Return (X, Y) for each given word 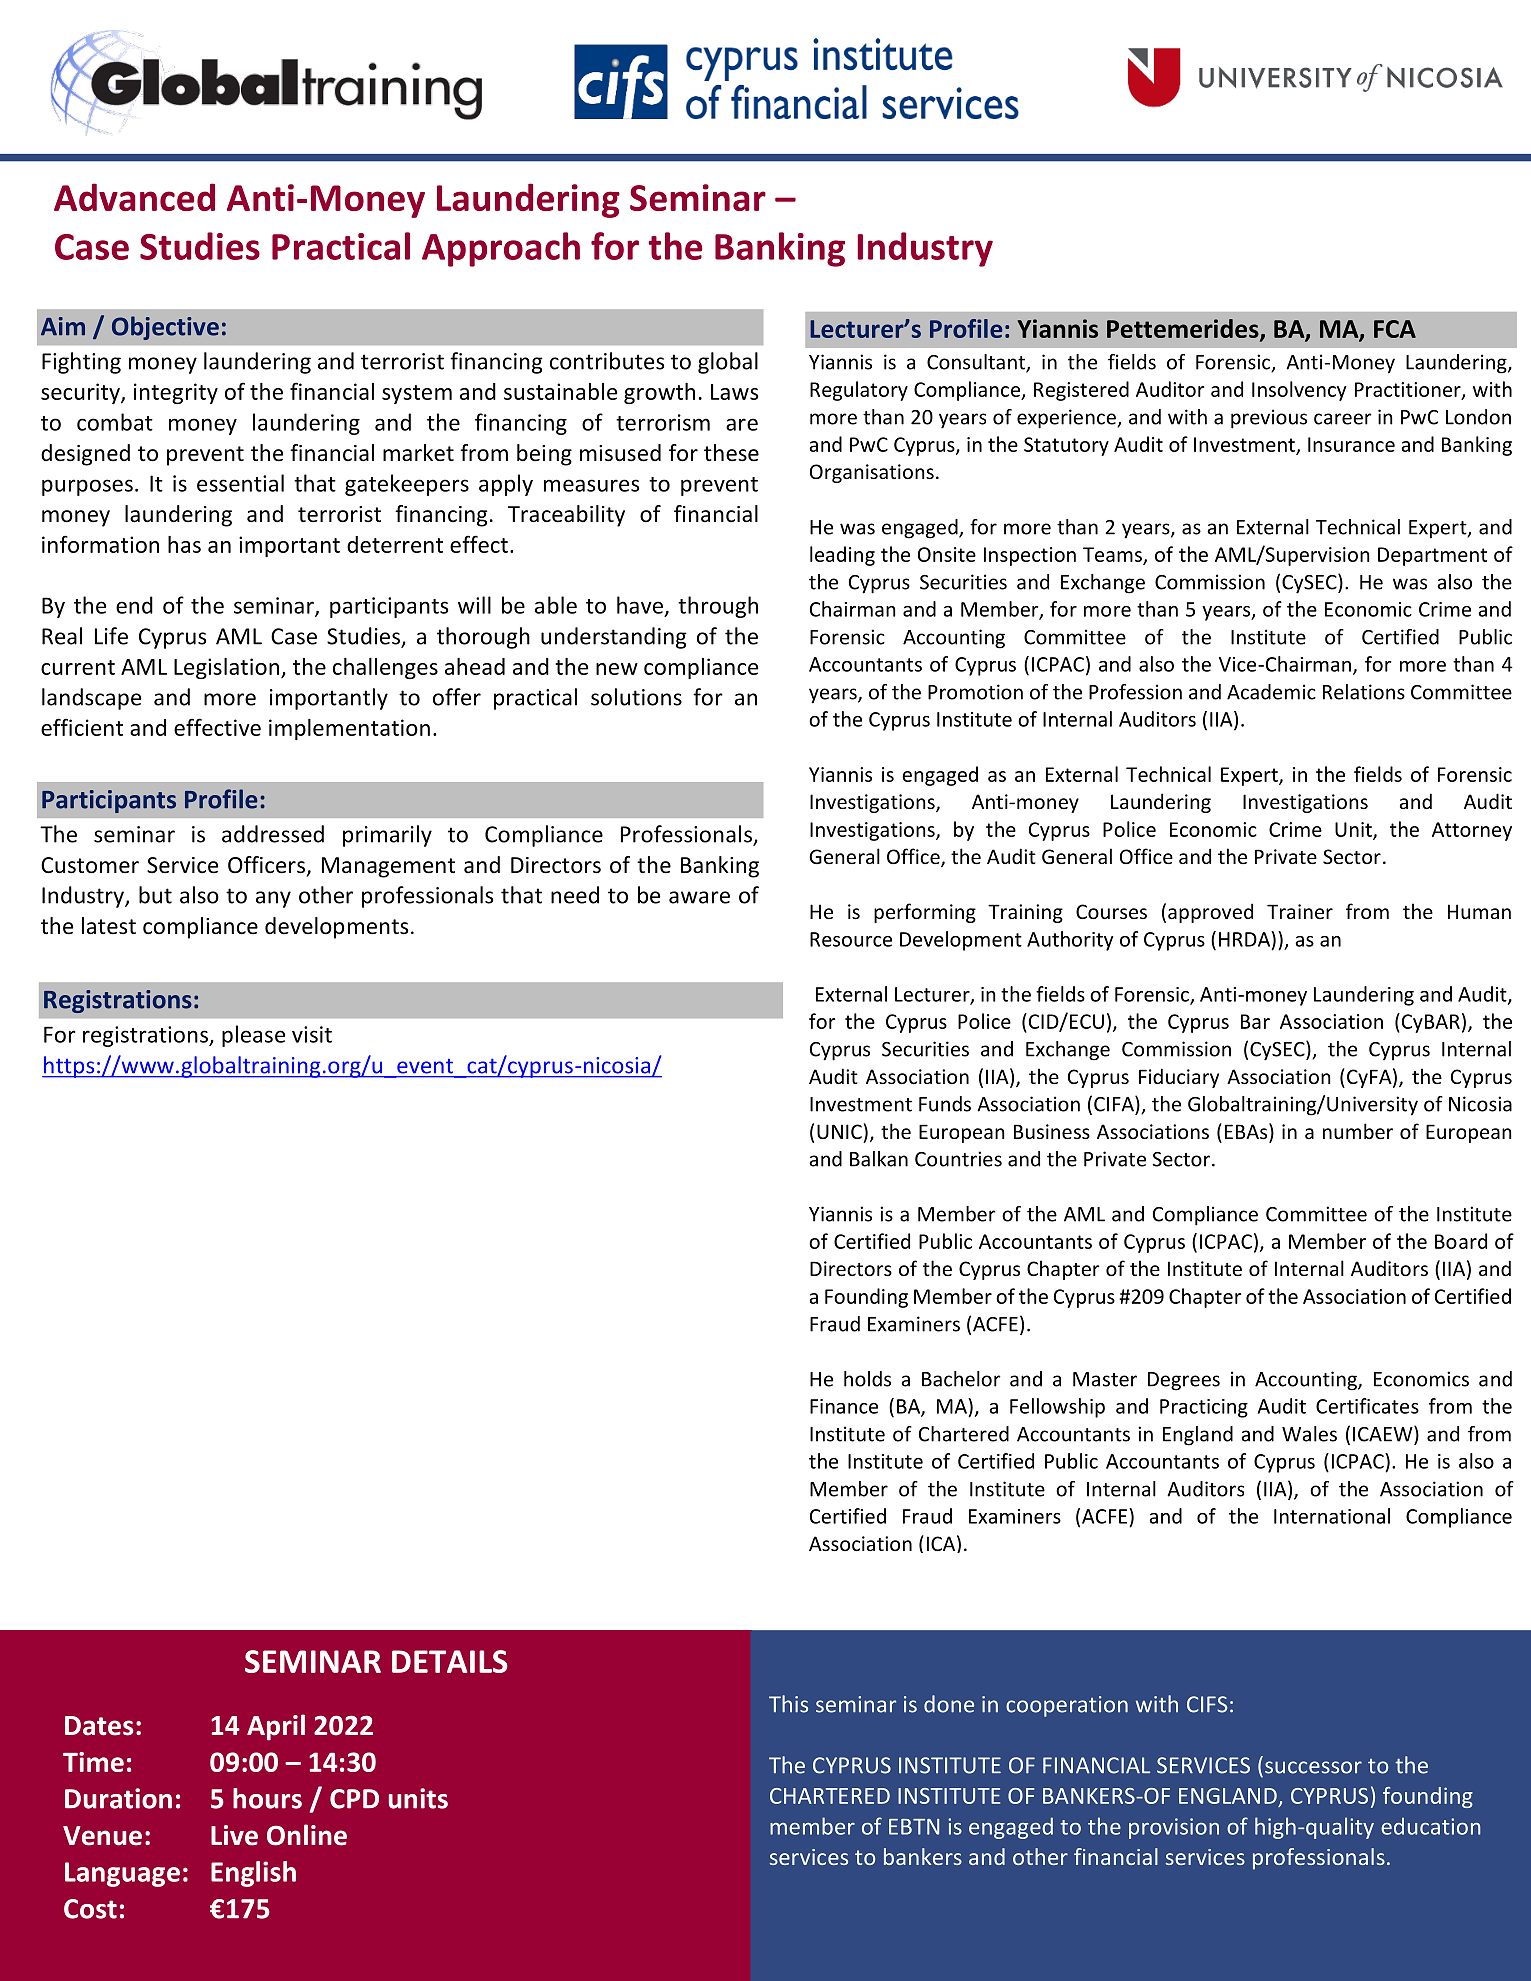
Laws (734, 392)
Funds (945, 1104)
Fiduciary (1179, 1078)
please (253, 1036)
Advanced (134, 197)
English (253, 1874)
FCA (1395, 329)
